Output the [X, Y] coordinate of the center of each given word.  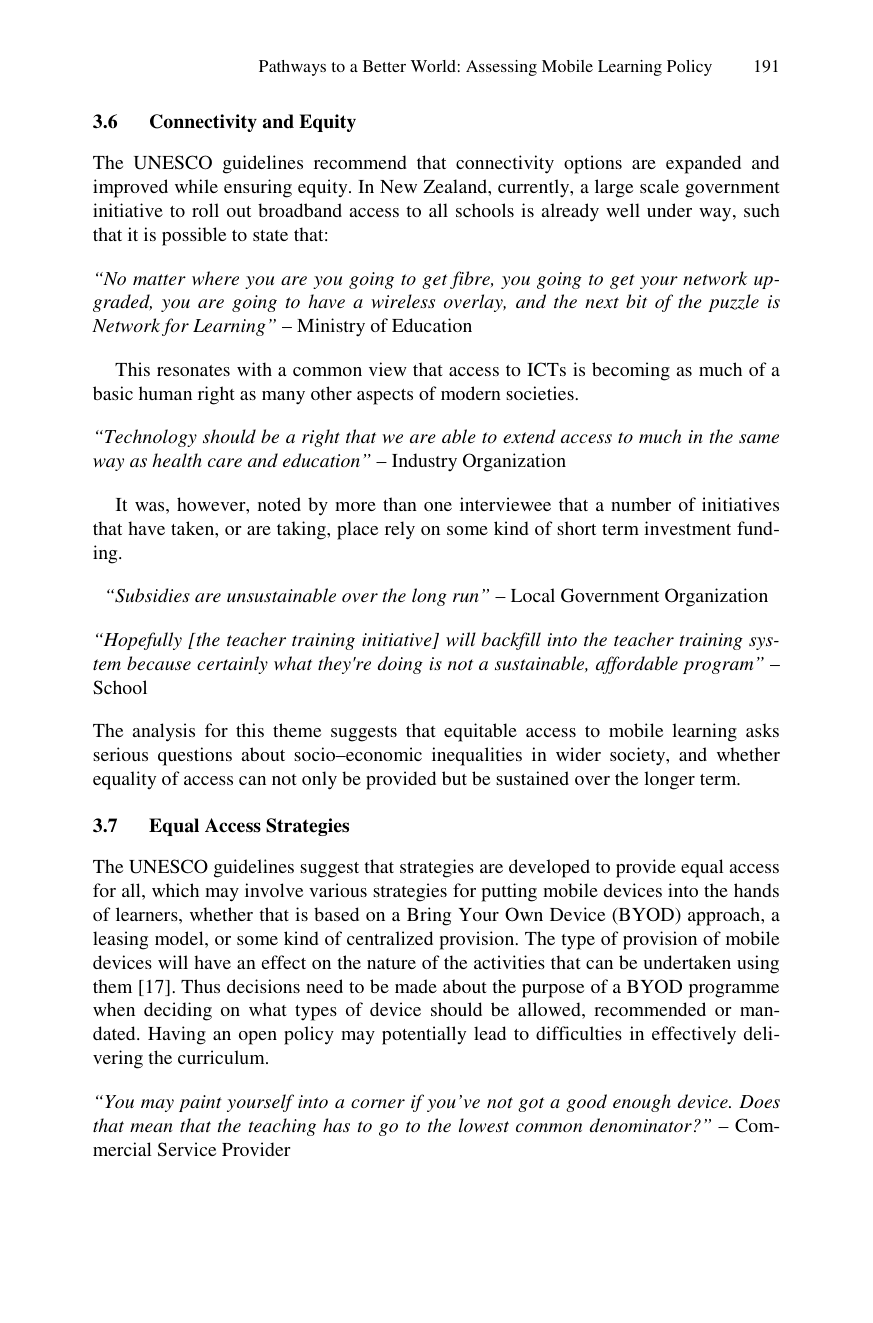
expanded [703, 164]
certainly [232, 665]
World [433, 66]
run [466, 597]
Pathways [292, 68]
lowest [484, 1125]
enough [642, 1103]
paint [200, 1103]
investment [687, 528]
